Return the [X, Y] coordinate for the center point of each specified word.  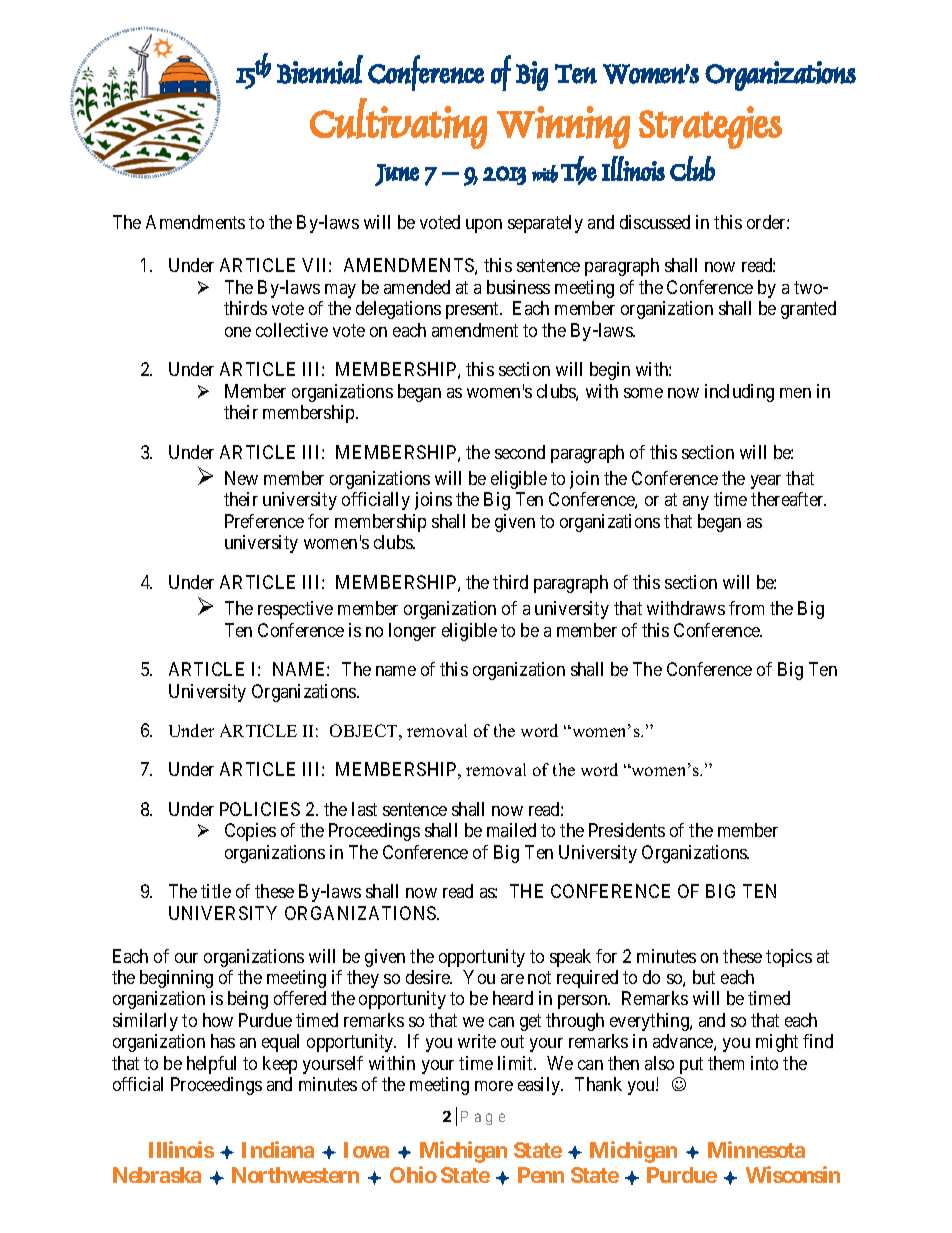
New [241, 478]
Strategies [710, 127]
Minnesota [756, 1149]
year [766, 482]
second [520, 452]
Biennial [320, 69]
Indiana [278, 1149]
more [494, 1086]
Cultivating [398, 123]
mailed [511, 830]
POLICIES [260, 809]
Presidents [627, 830]
